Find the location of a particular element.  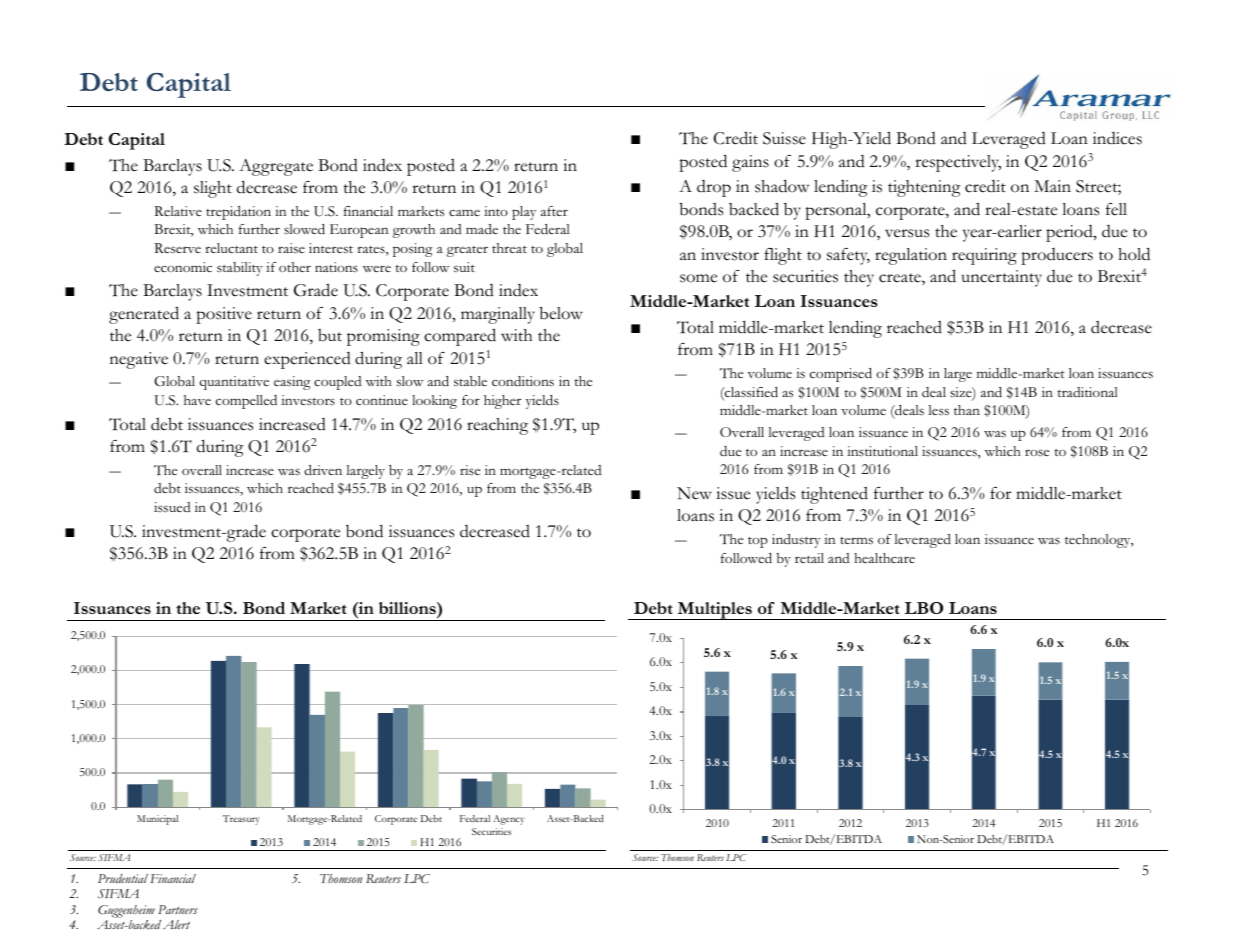

Aggregate is located at coordinates (276, 167).
